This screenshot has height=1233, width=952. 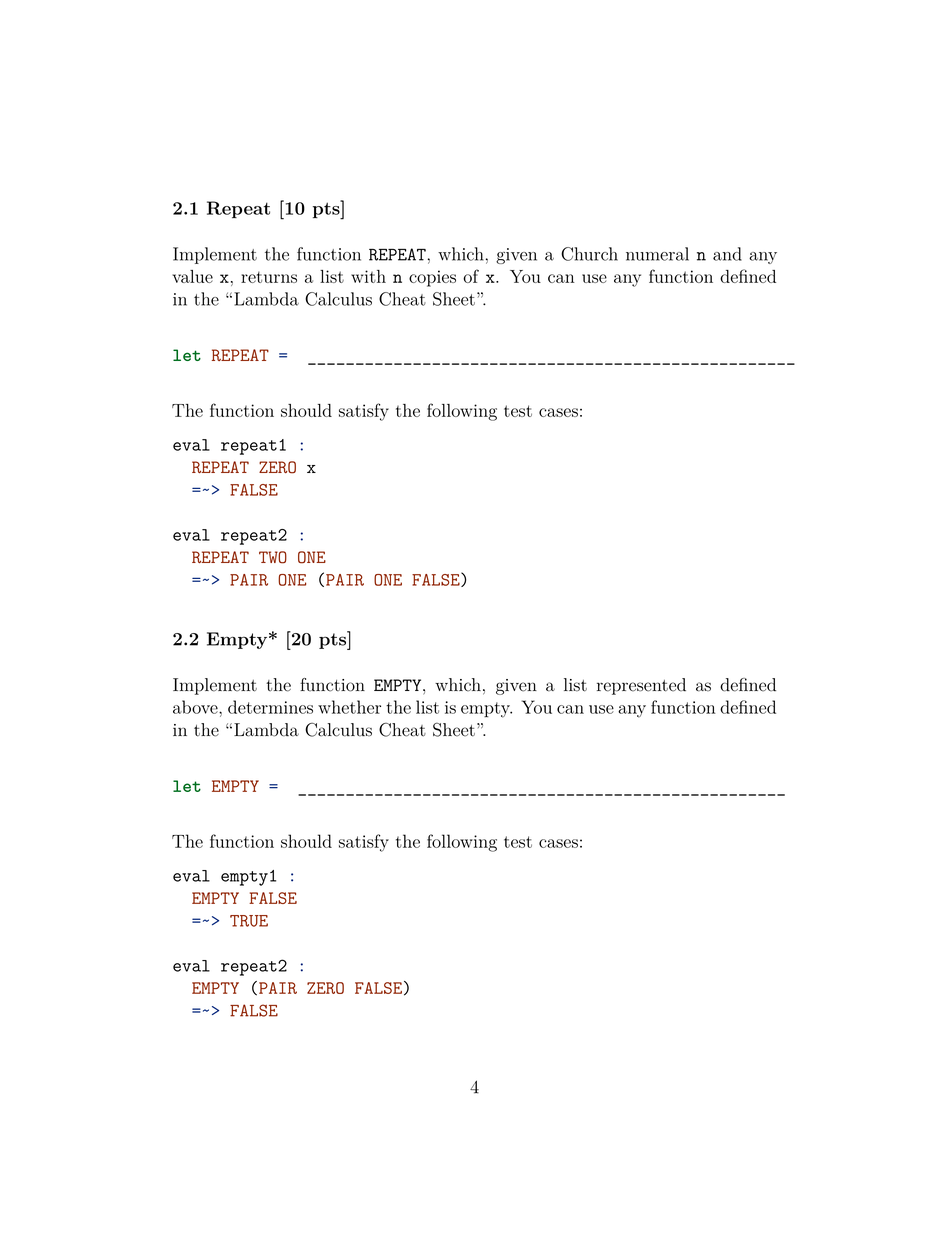 What do you see at coordinates (657, 254) in the screenshot?
I see `numeral` at bounding box center [657, 254].
